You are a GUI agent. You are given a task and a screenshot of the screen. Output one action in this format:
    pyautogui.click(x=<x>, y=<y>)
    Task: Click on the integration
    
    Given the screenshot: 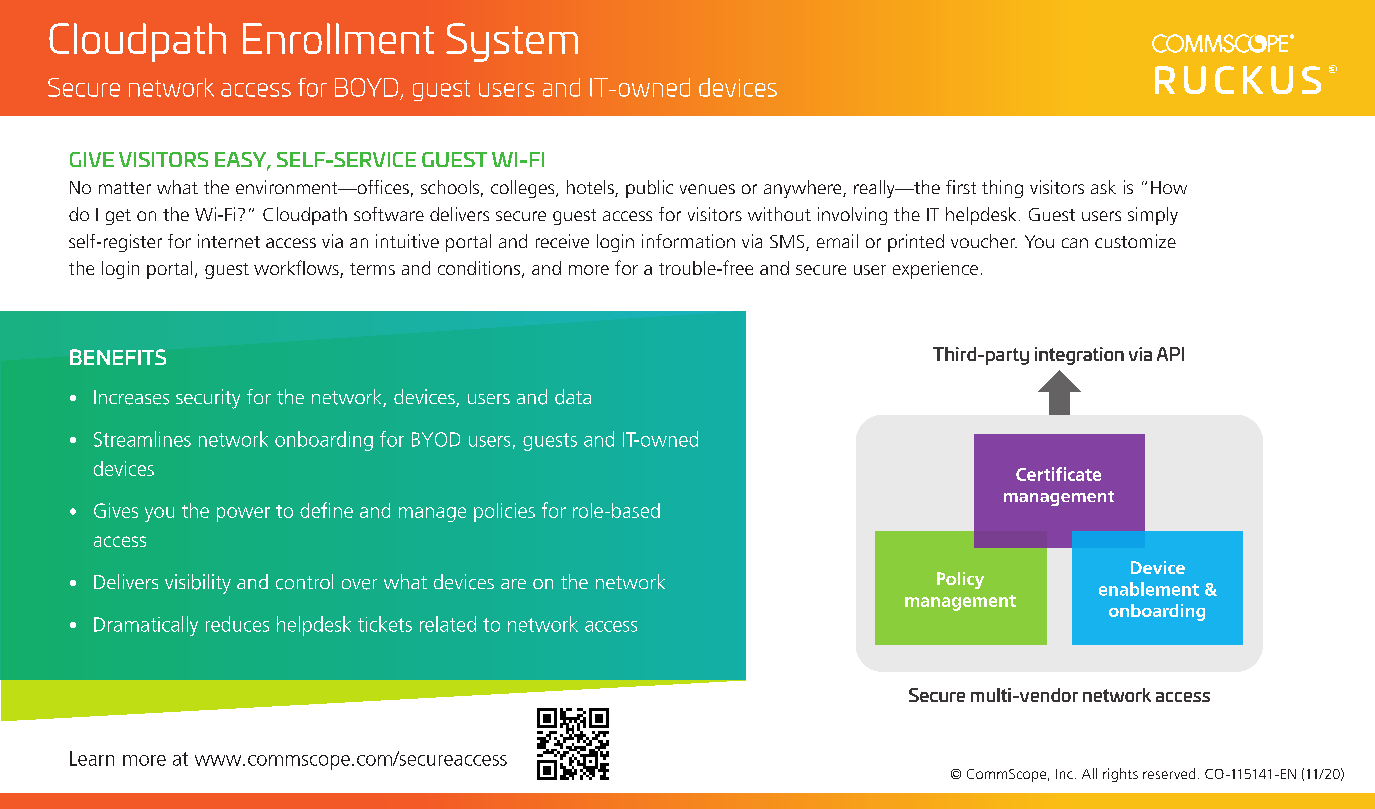 What is the action you would take?
    pyautogui.click(x=1079, y=356)
